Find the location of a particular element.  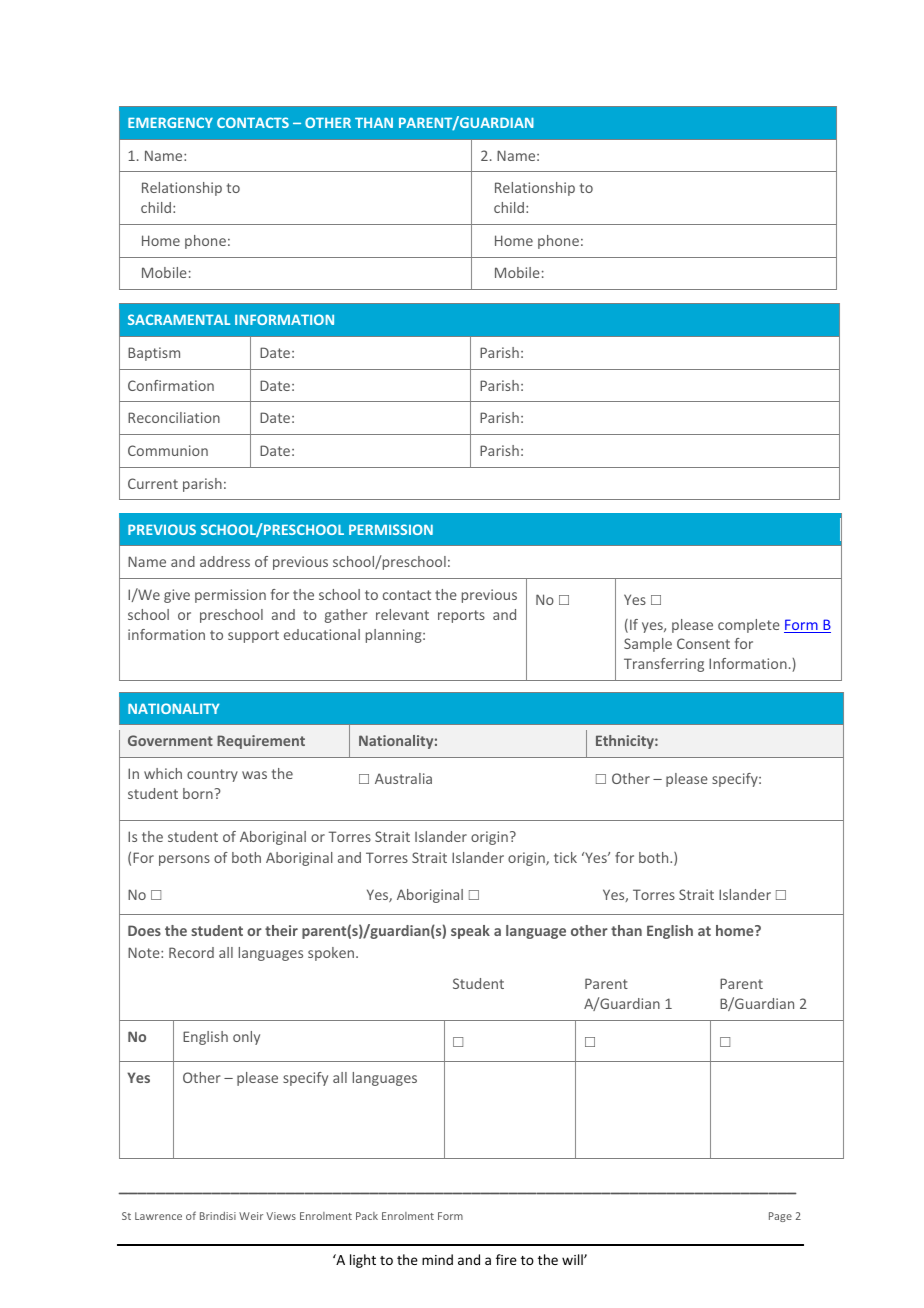

Requirement is located at coordinates (261, 742).
